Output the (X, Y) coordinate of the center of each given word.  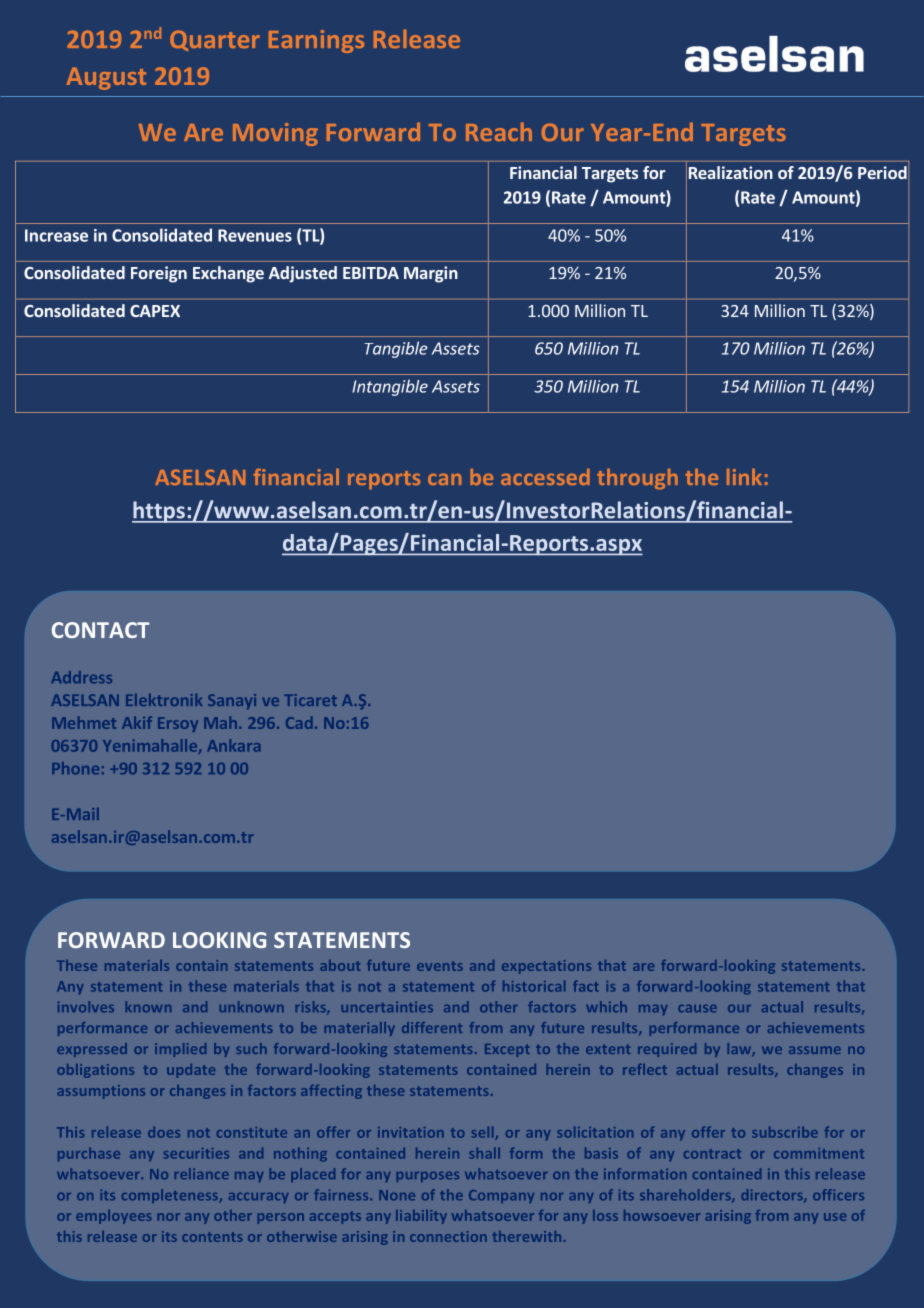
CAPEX (155, 311)
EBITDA (371, 273)
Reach (499, 131)
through (637, 479)
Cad (299, 722)
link (744, 477)
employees (113, 1217)
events (440, 966)
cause (697, 1008)
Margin (431, 274)
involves (86, 1006)
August (106, 78)
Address (81, 677)
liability (421, 1217)
